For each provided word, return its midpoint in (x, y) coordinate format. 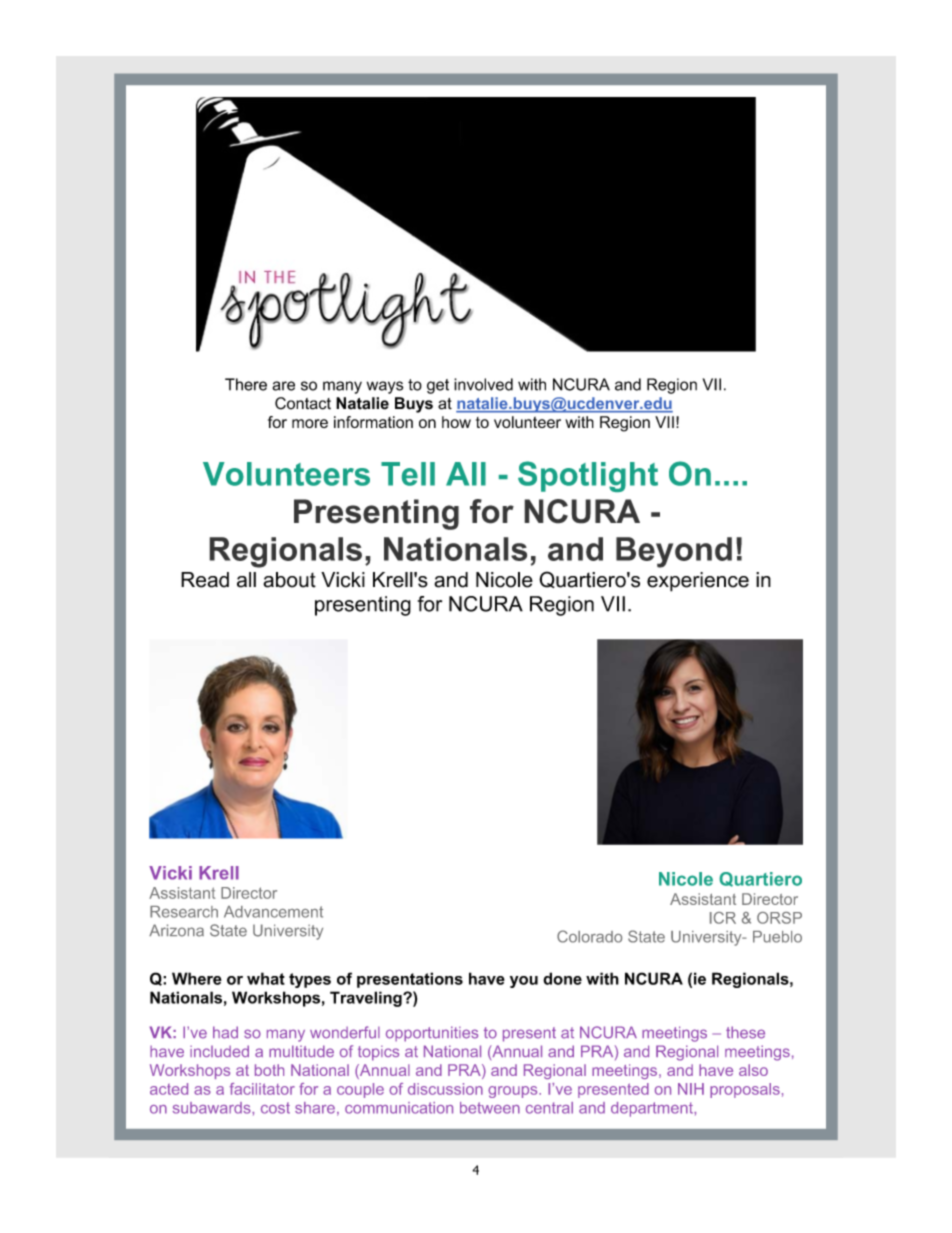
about (289, 580)
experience (698, 582)
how (456, 422)
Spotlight (588, 476)
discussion (445, 1089)
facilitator (262, 1089)
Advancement (273, 912)
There (246, 384)
